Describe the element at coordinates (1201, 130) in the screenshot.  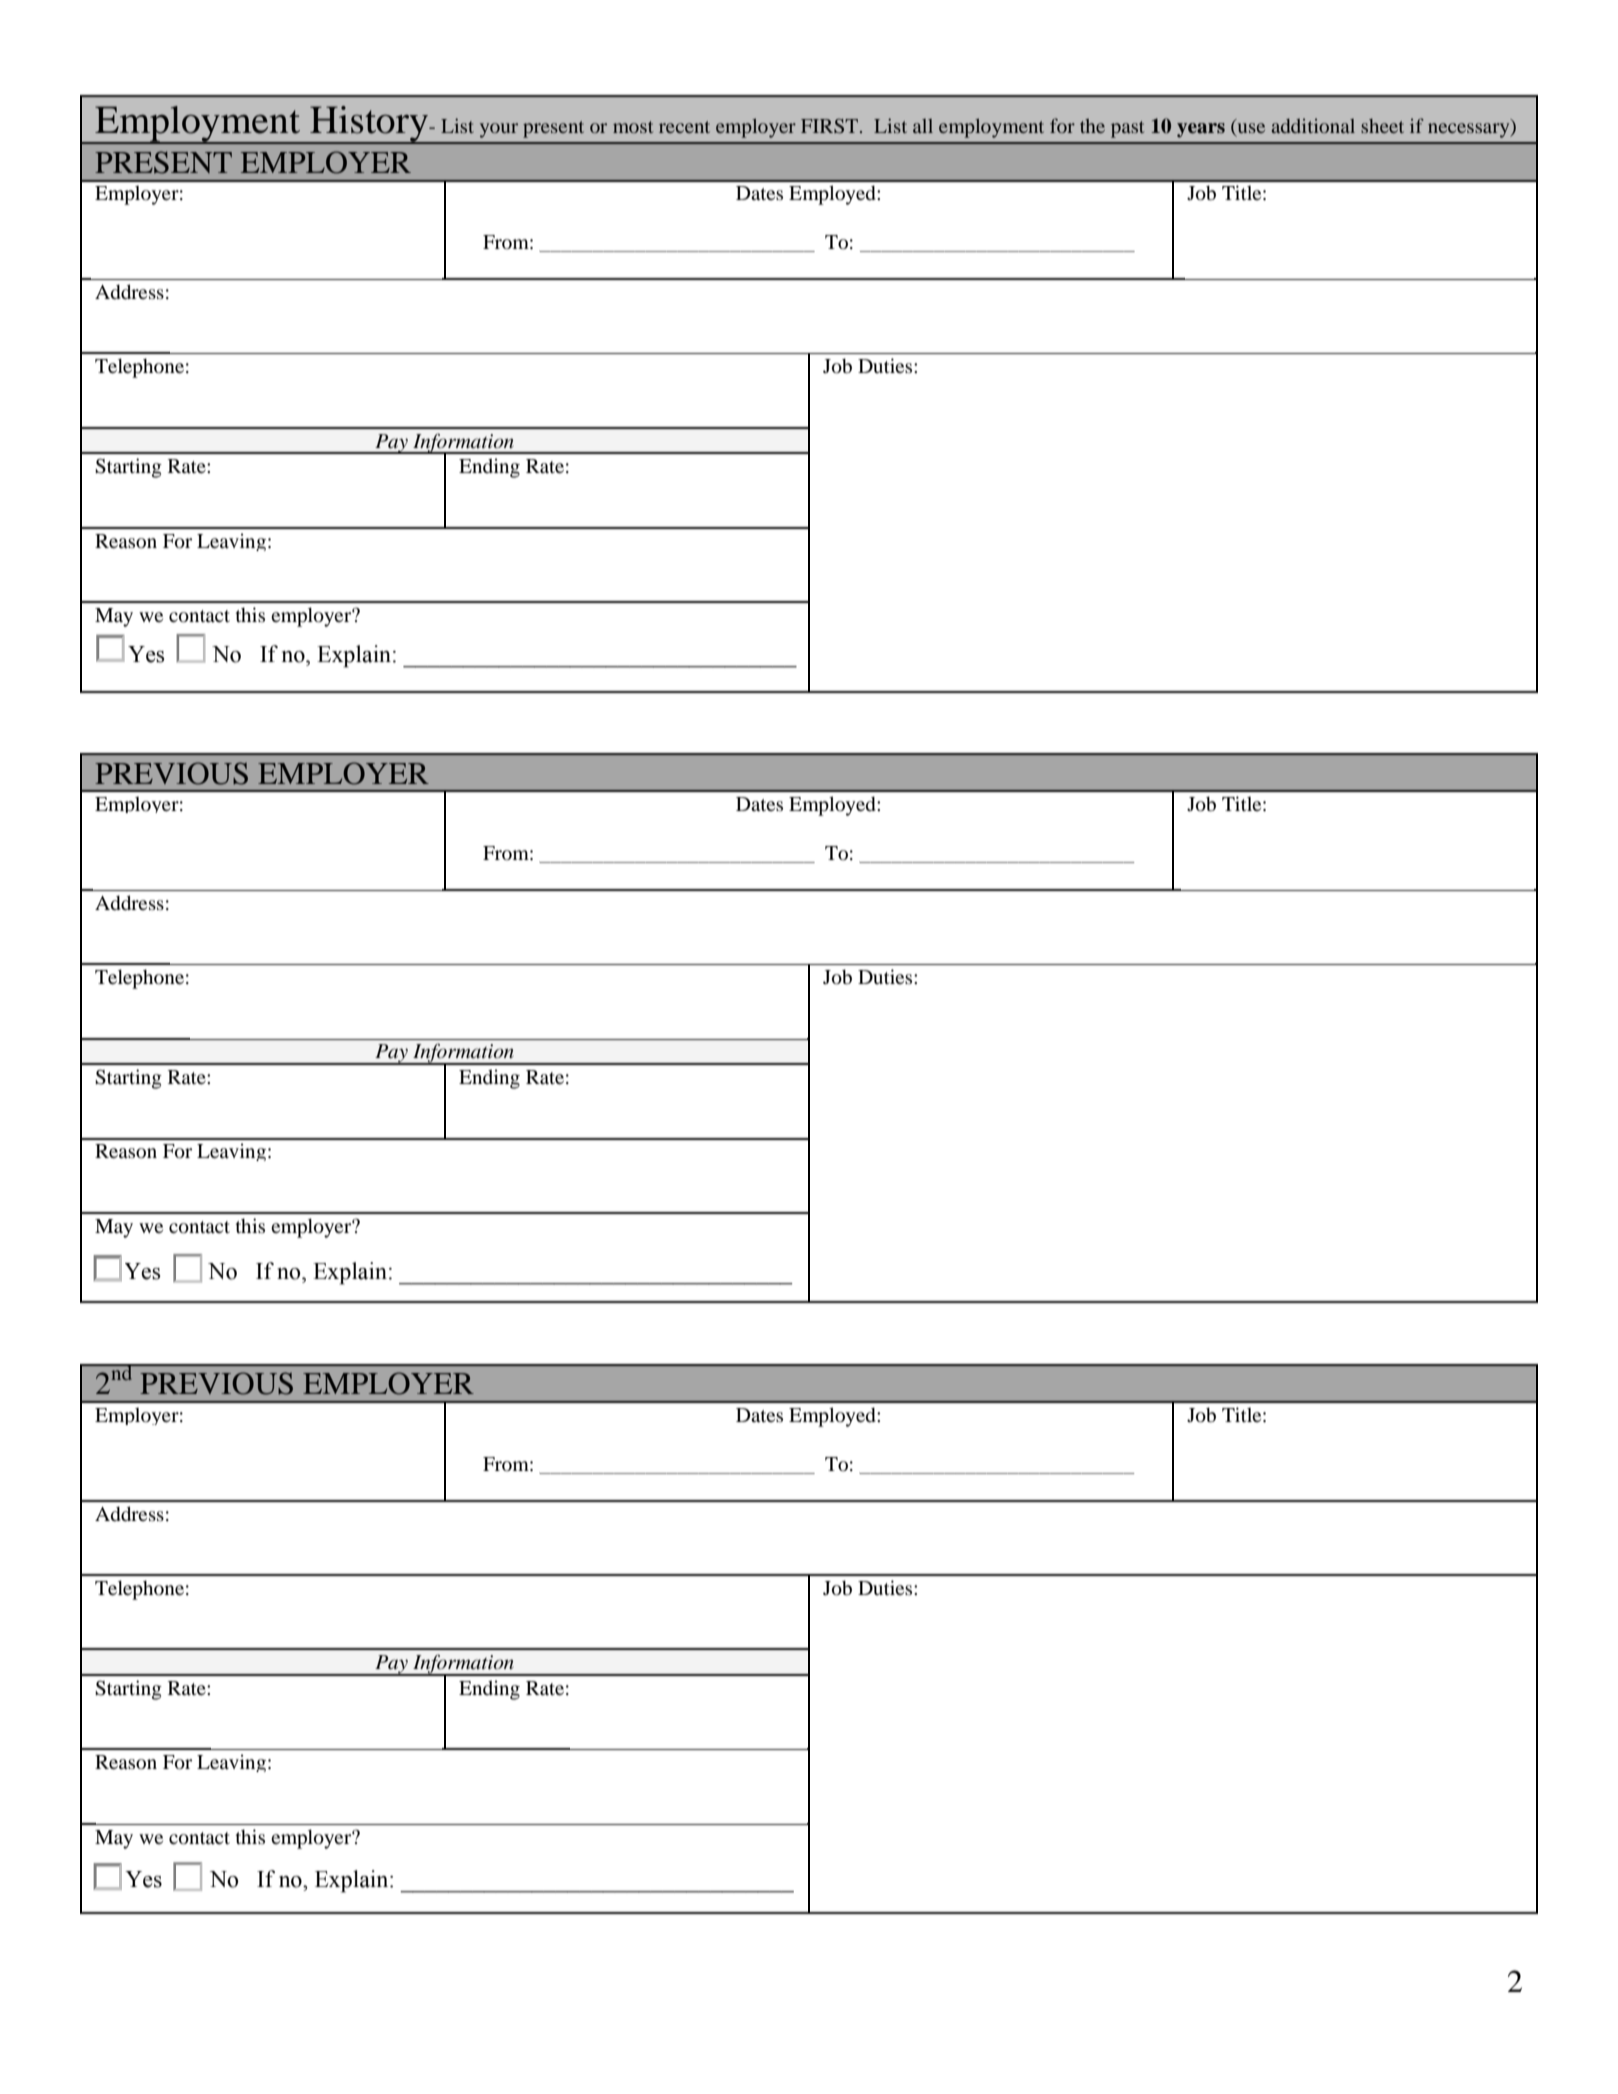
I see `years` at that location.
